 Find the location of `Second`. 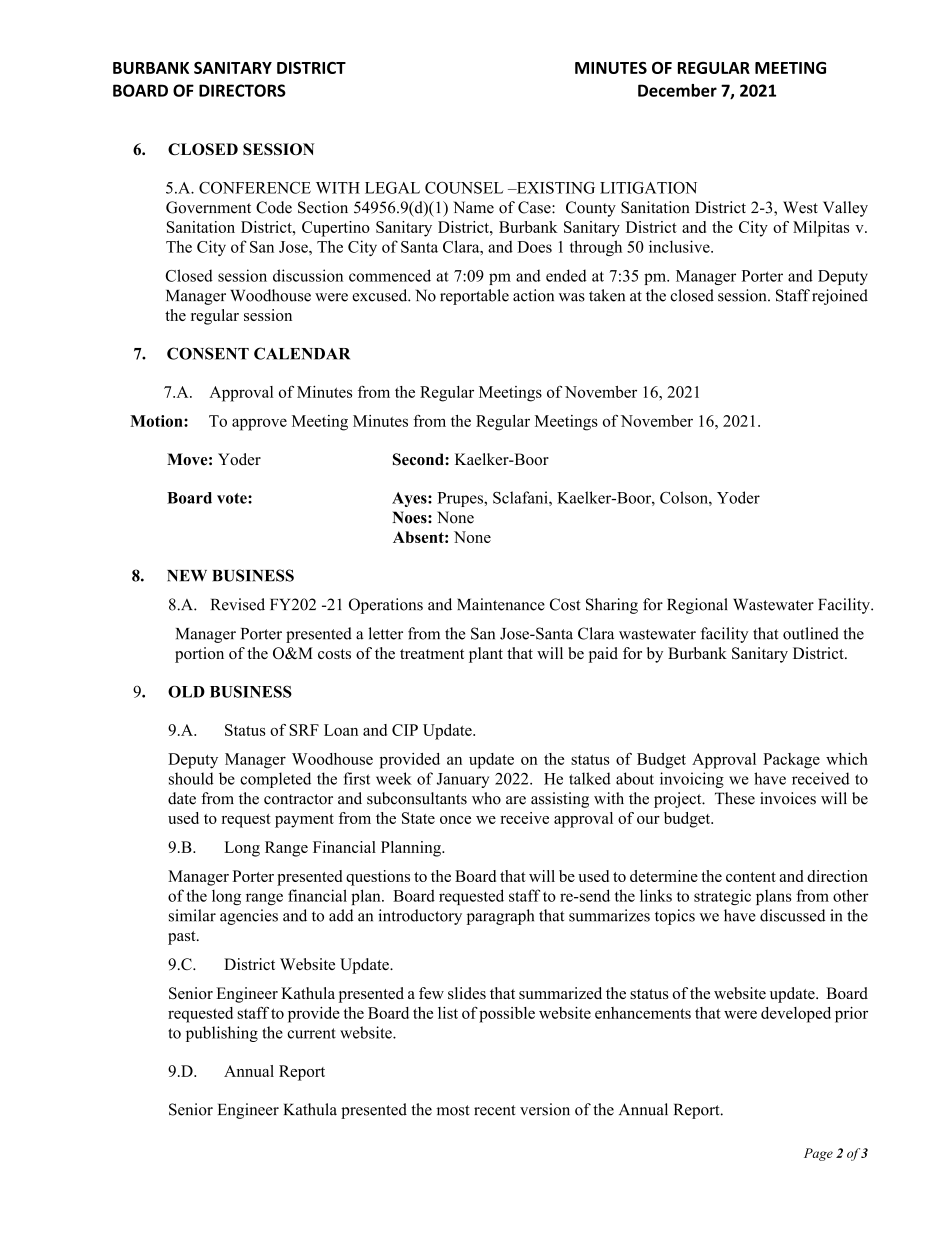

Second is located at coordinates (419, 459).
